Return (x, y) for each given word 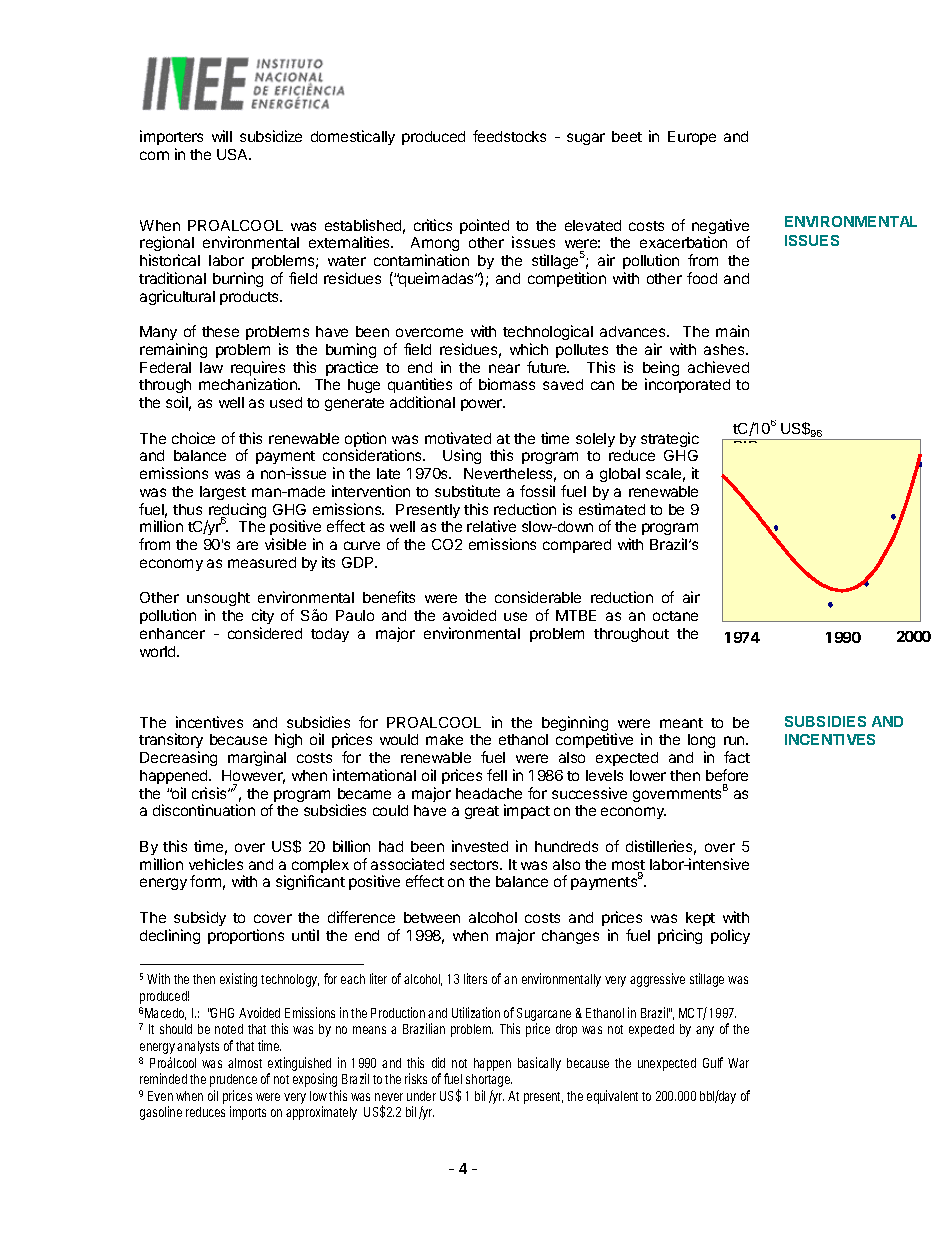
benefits (389, 597)
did (438, 1062)
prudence (233, 1080)
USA (233, 154)
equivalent (615, 1097)
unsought (218, 601)
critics (433, 225)
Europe (692, 138)
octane (675, 616)
